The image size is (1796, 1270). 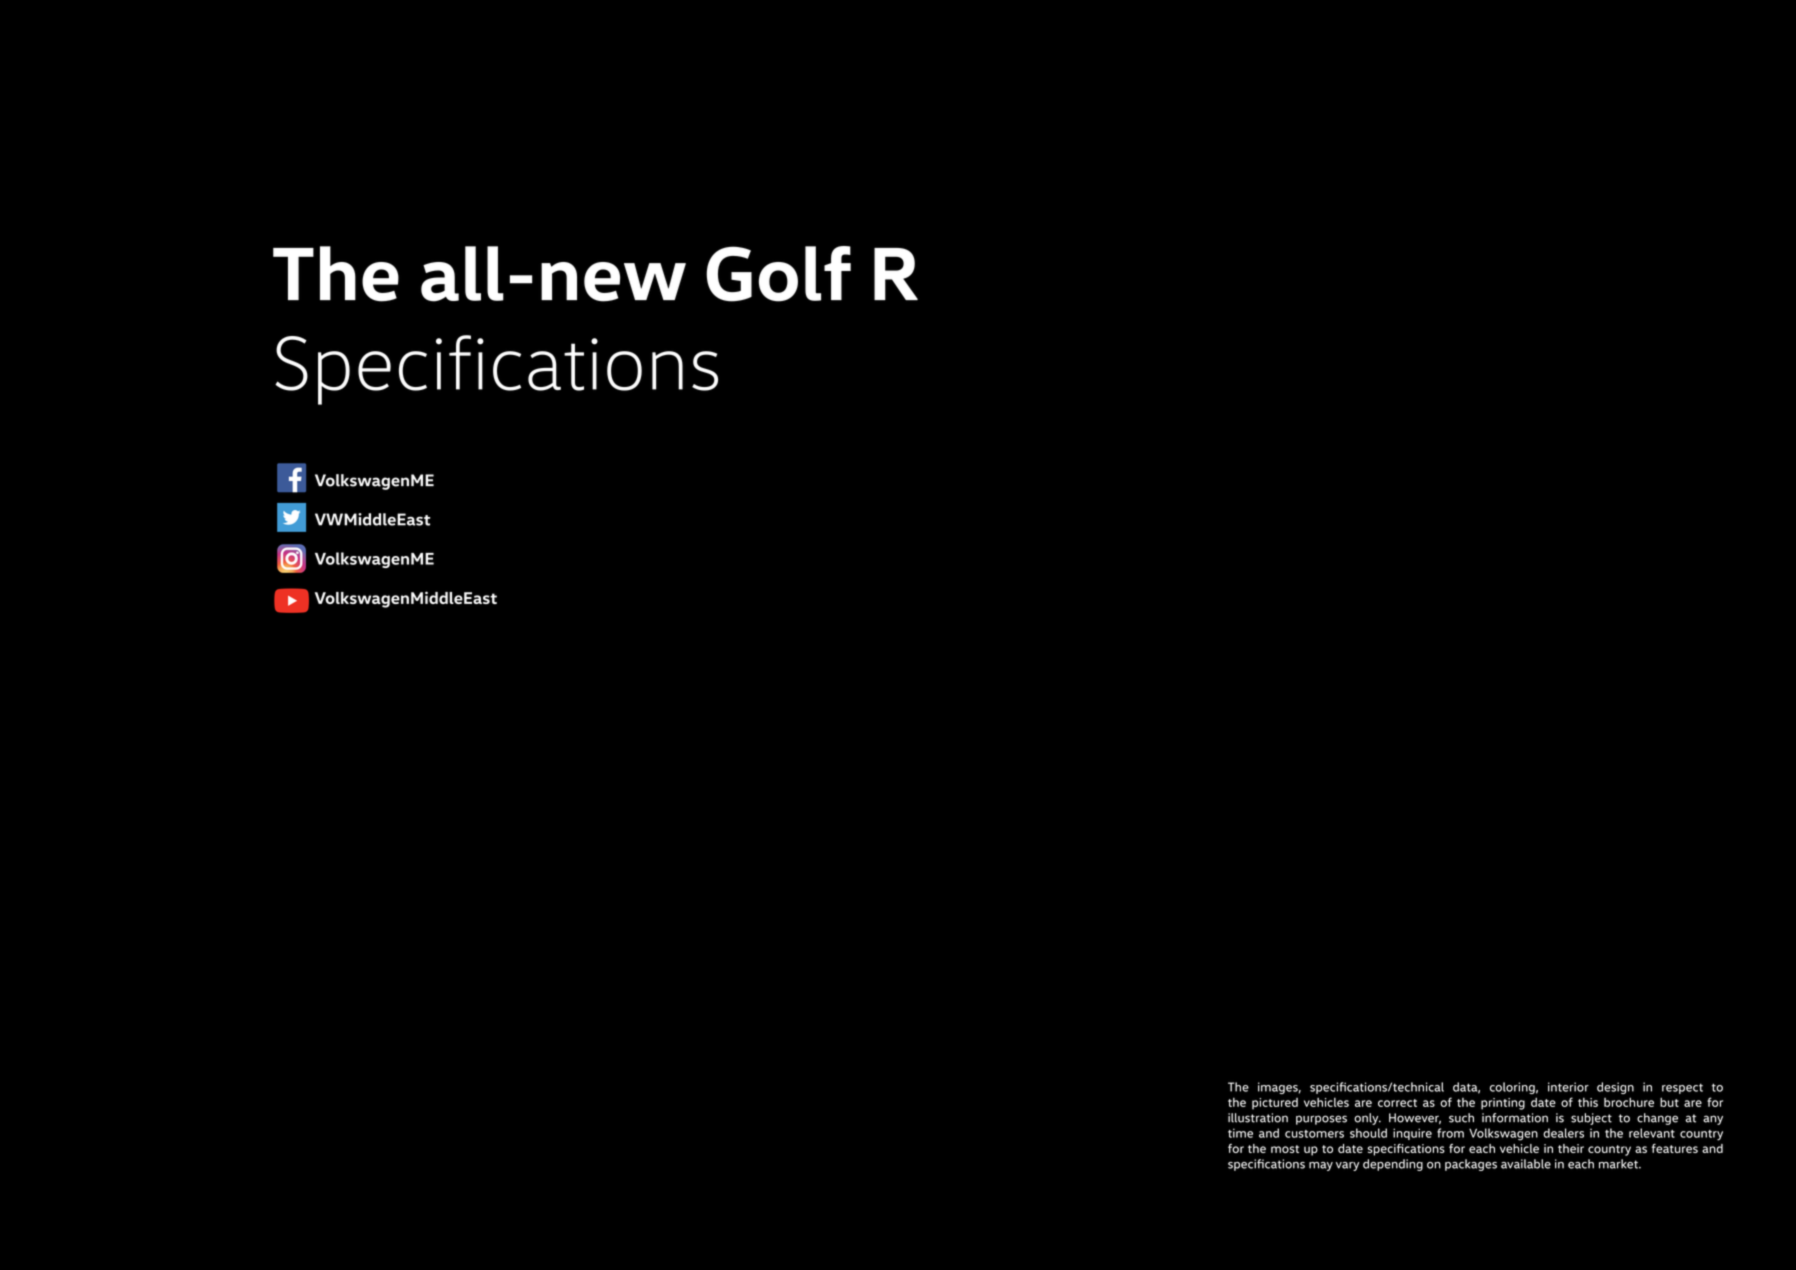 What do you see at coordinates (1275, 1104) in the image?
I see `pictured` at bounding box center [1275, 1104].
